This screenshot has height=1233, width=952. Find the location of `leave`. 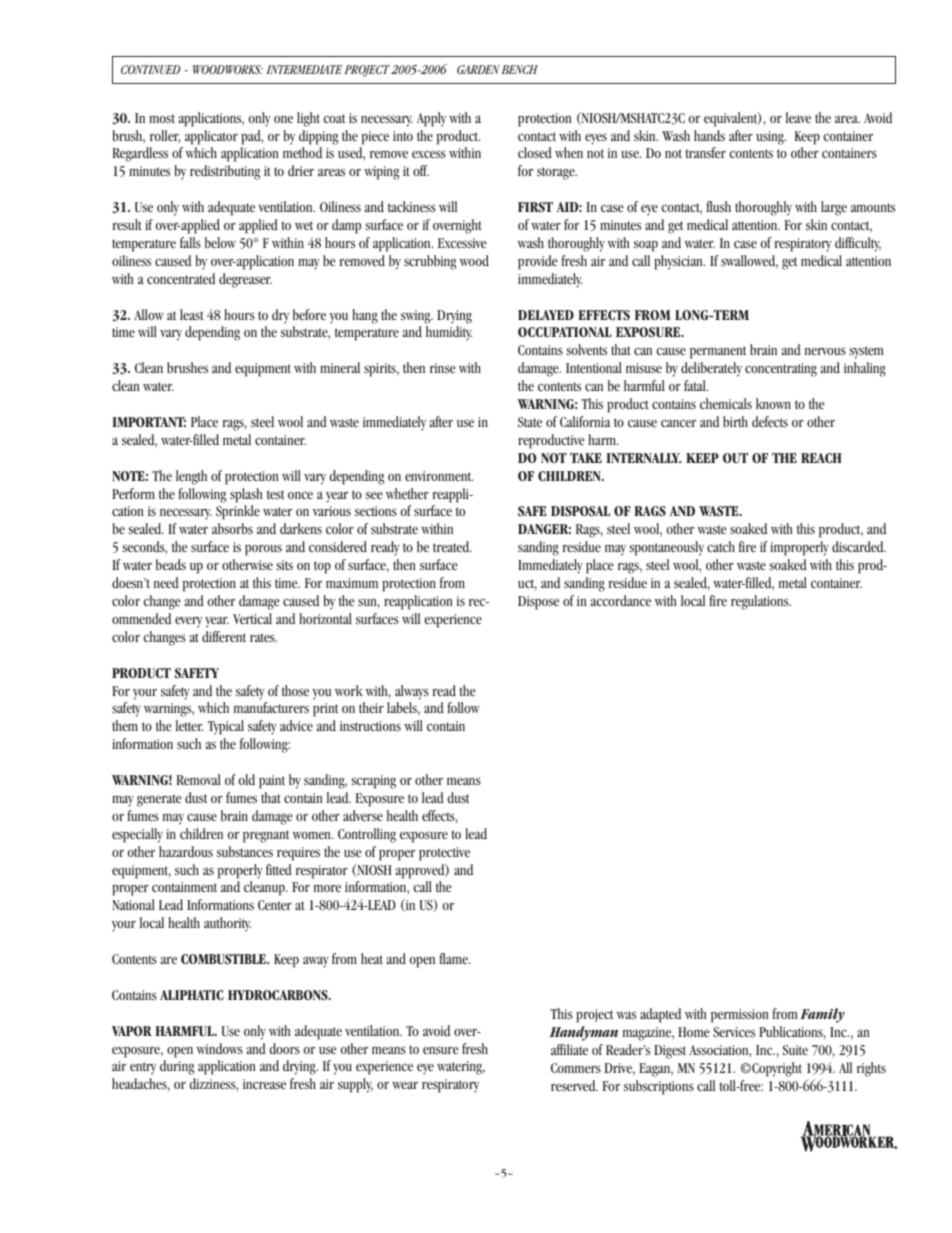

leave is located at coordinates (798, 117).
